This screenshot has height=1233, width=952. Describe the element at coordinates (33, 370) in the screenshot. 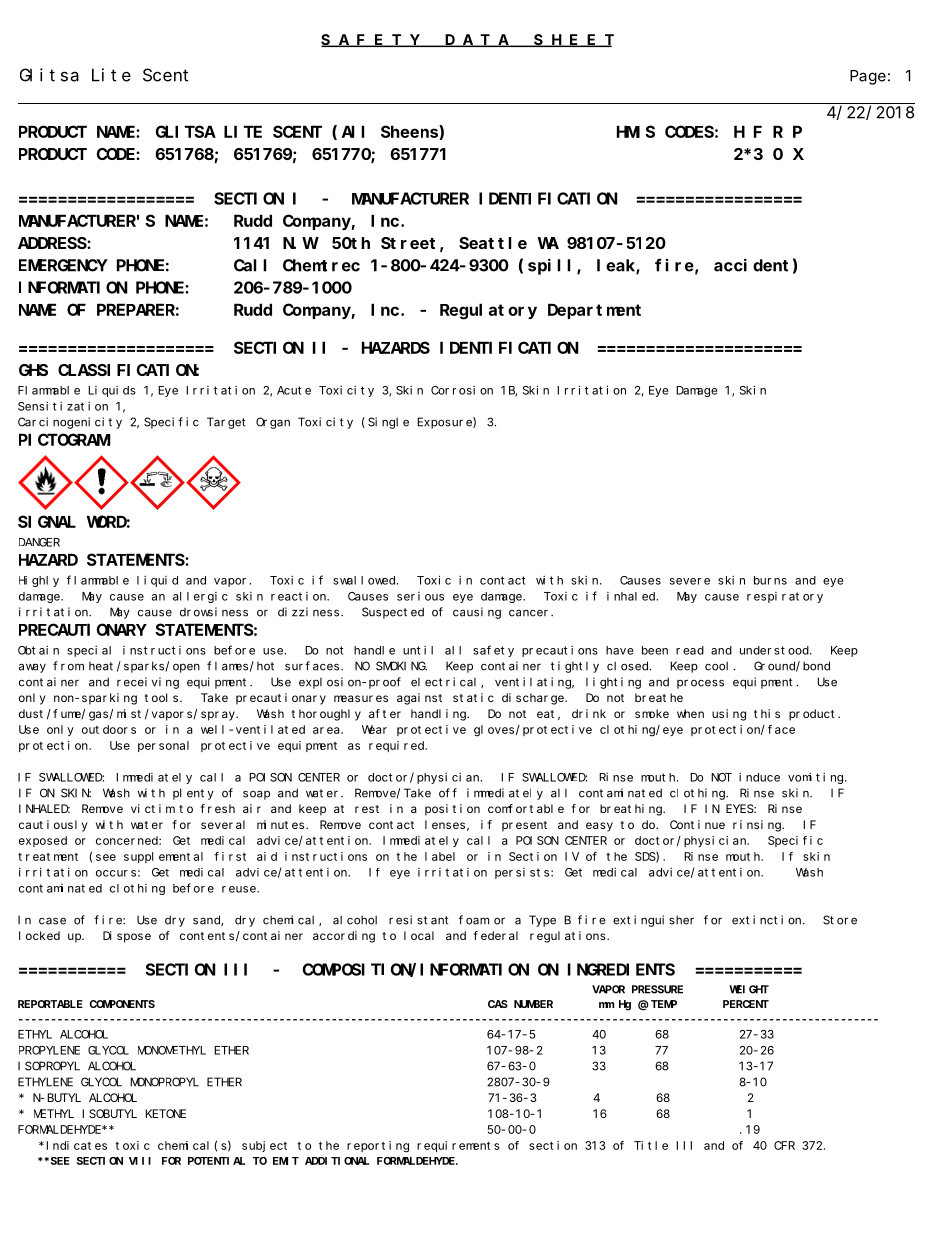

I see `GHS` at that location.
